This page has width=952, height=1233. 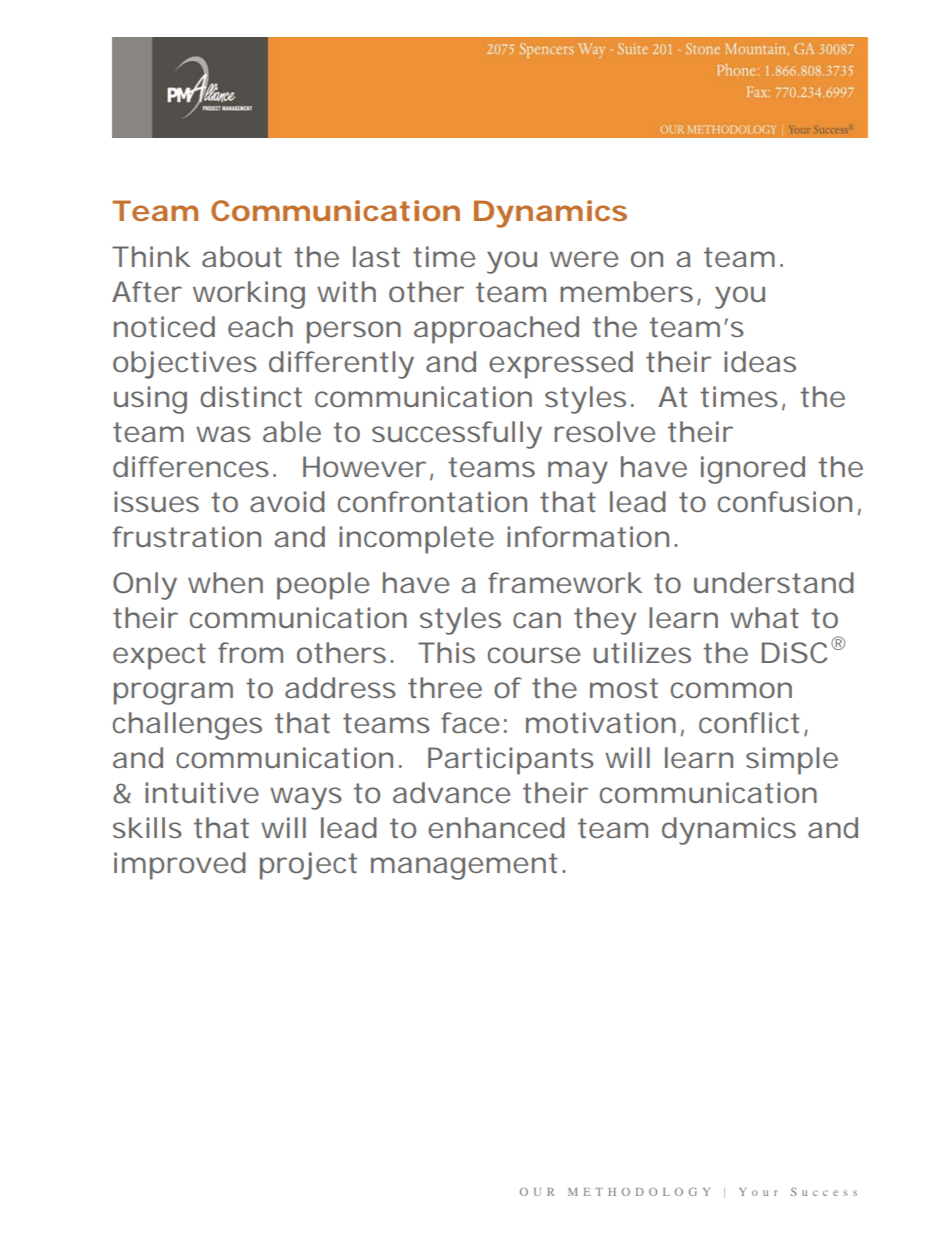 What do you see at coordinates (464, 866) in the page?
I see `management` at bounding box center [464, 866].
